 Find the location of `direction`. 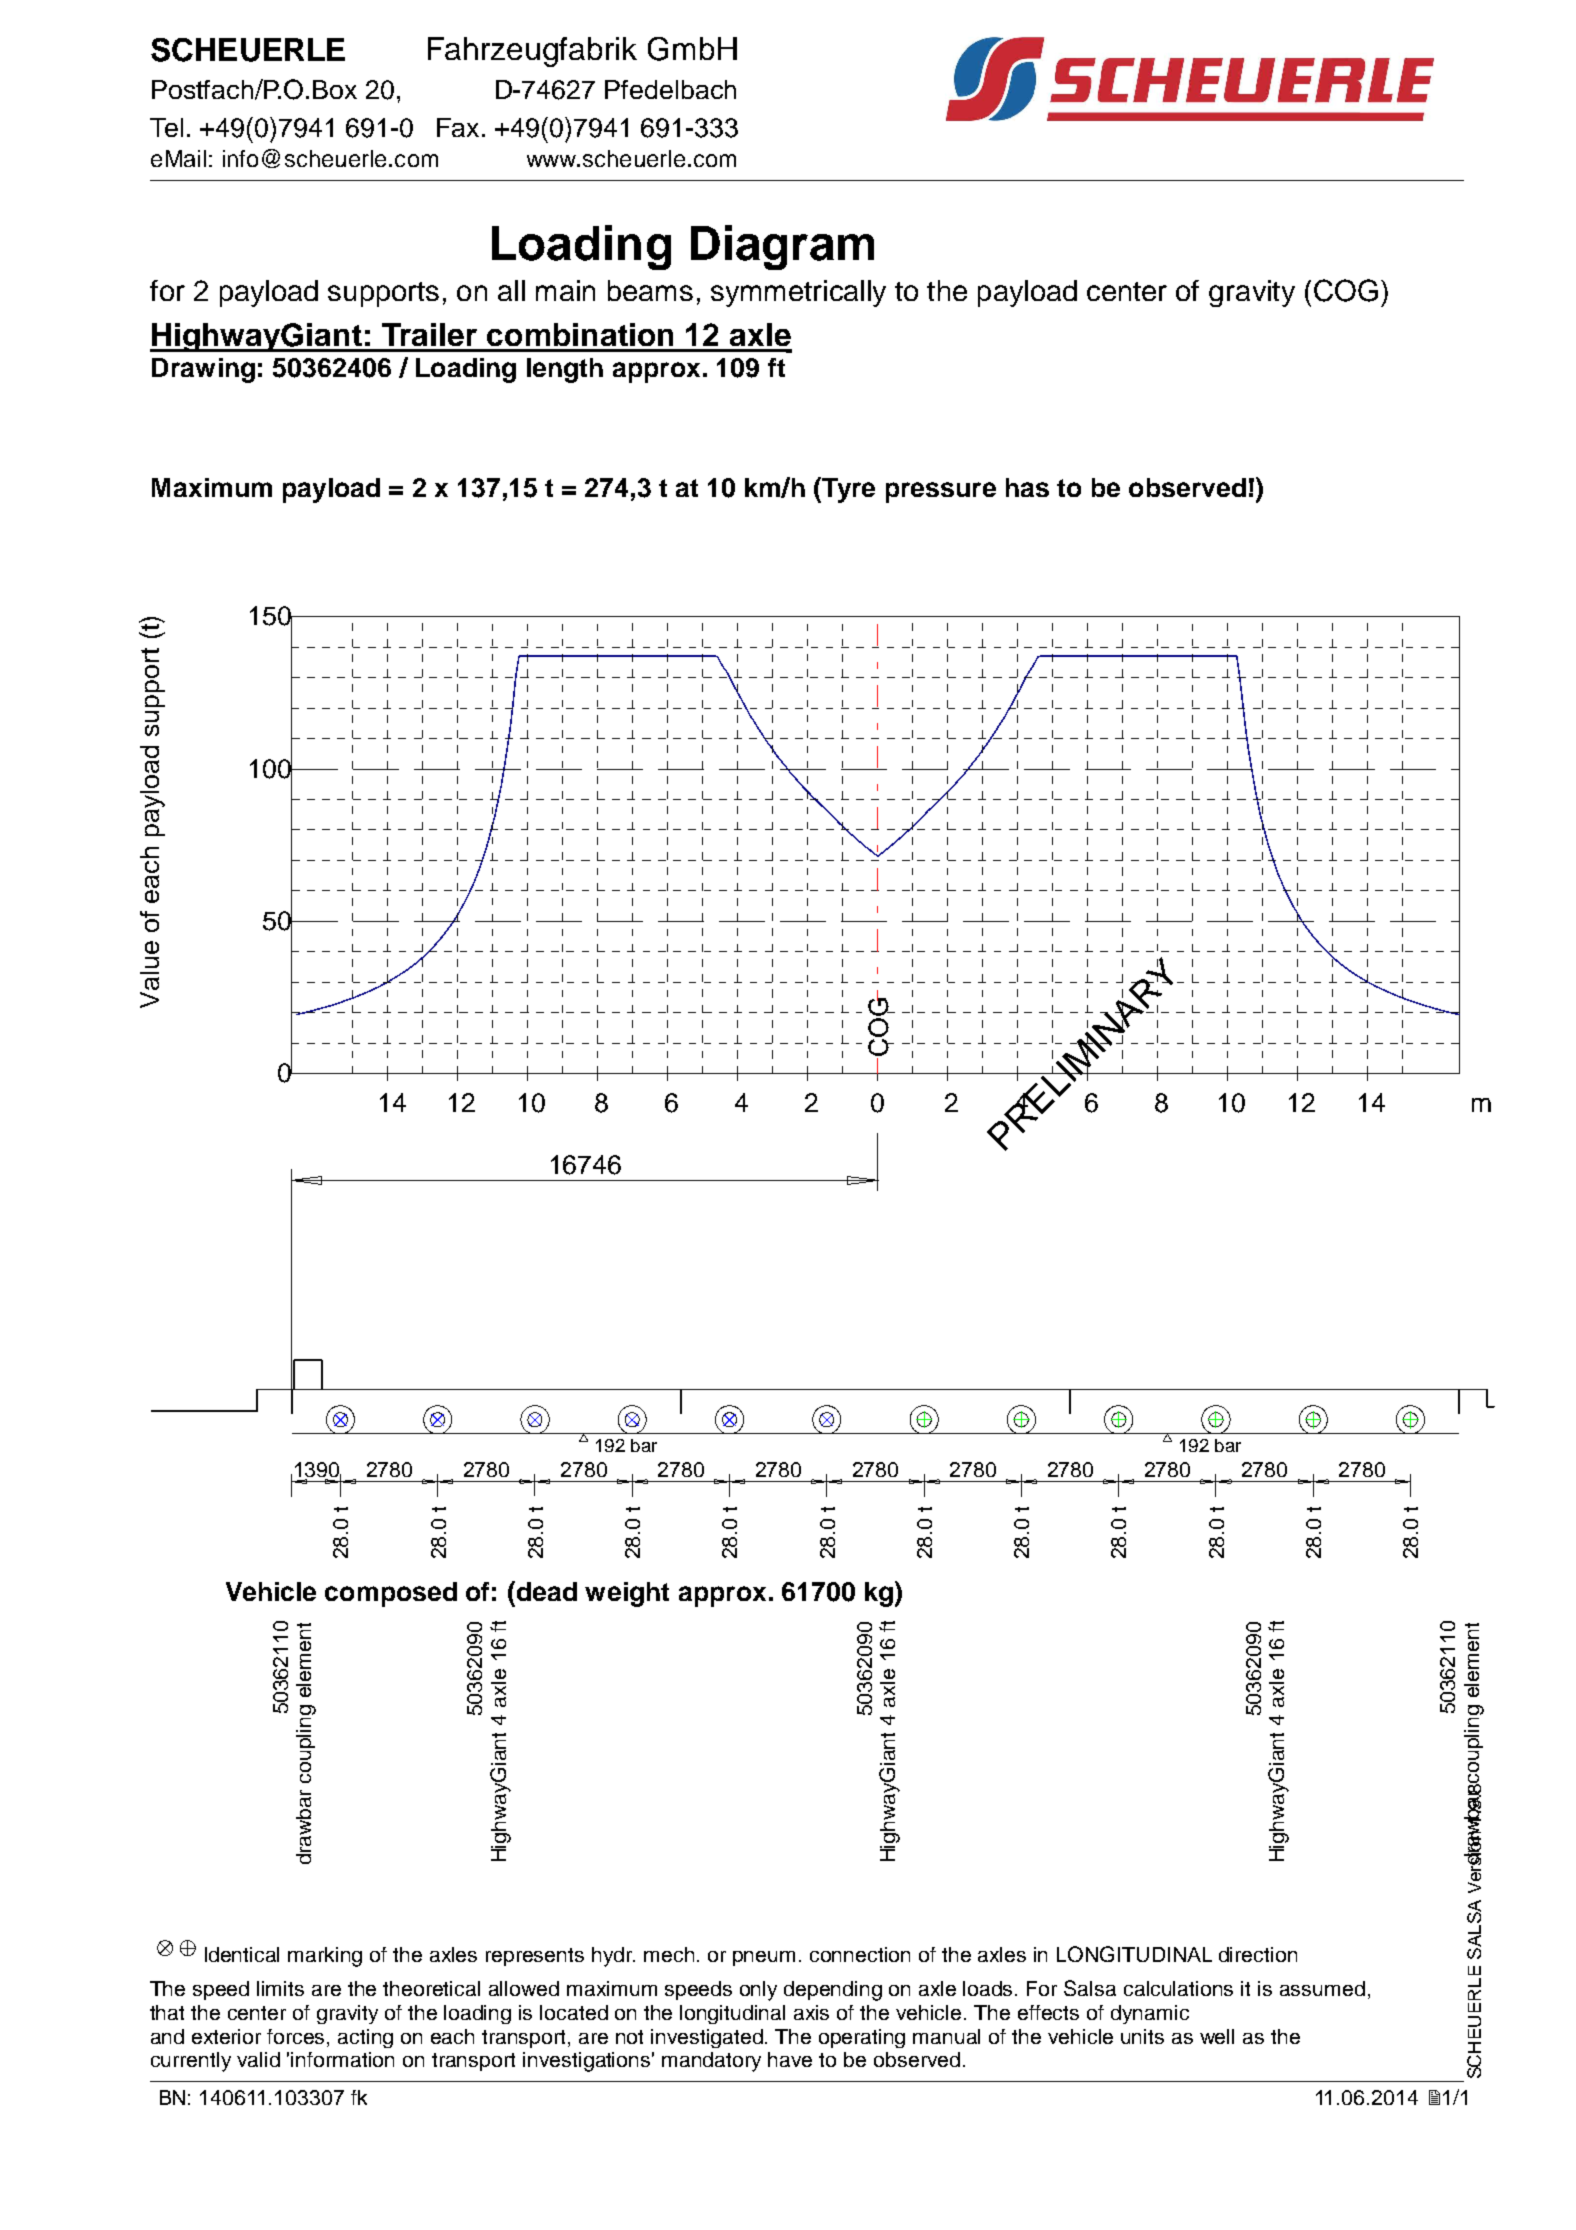

direction is located at coordinates (1258, 1954).
